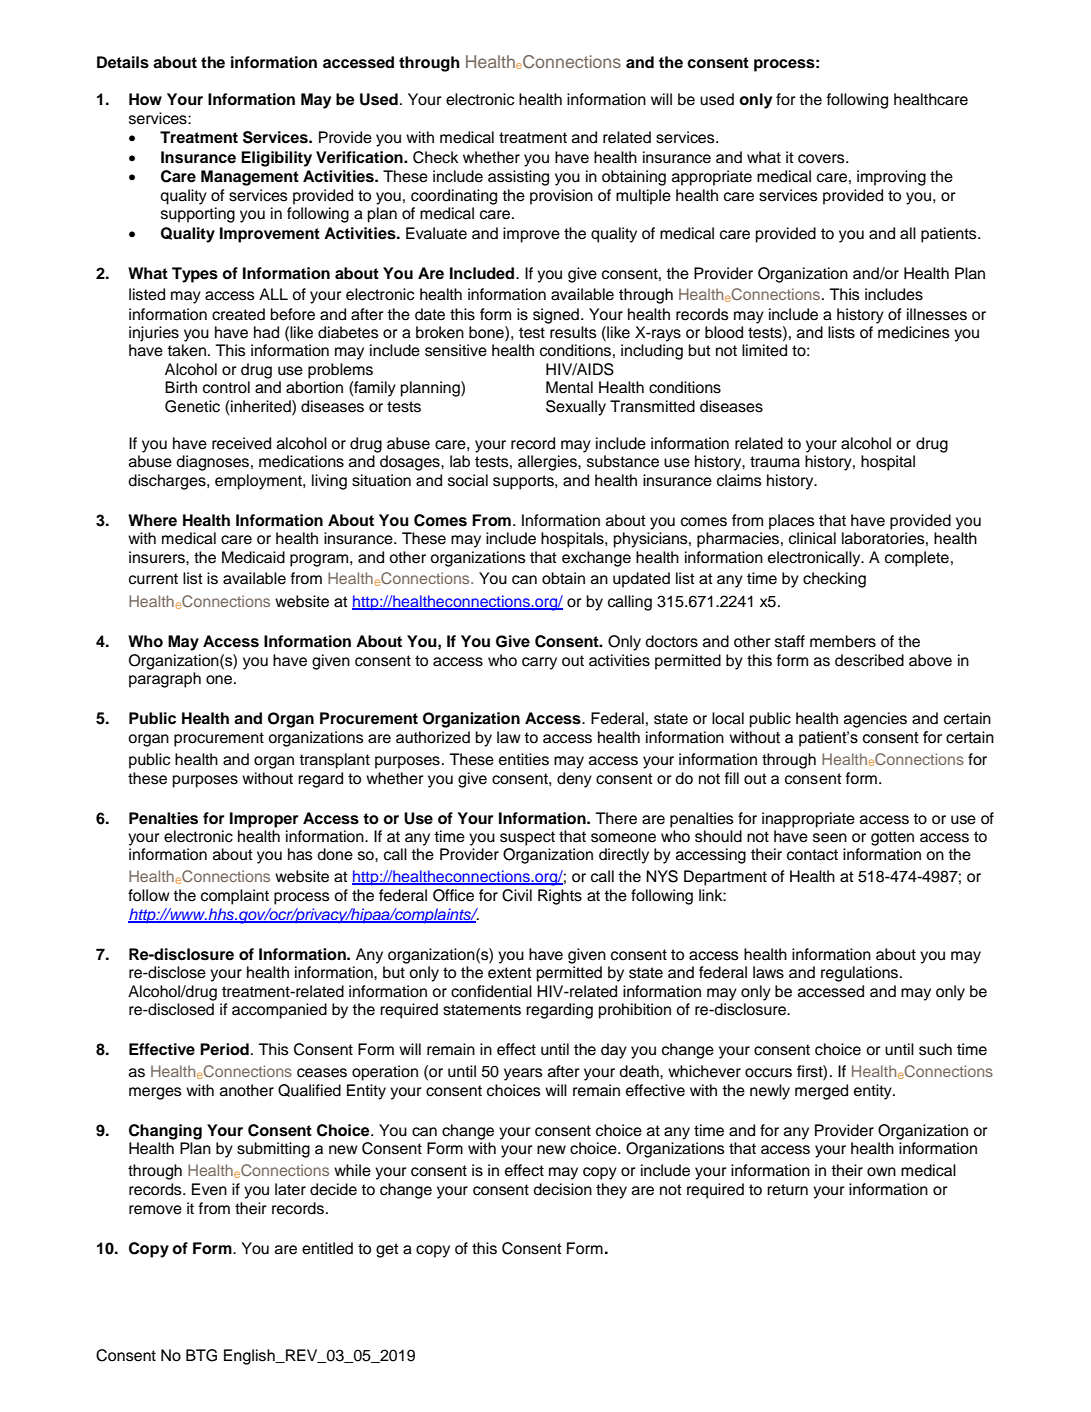 The width and height of the document is (1091, 1412). Describe the element at coordinates (201, 1355) in the document. I see `BTG` at that location.
